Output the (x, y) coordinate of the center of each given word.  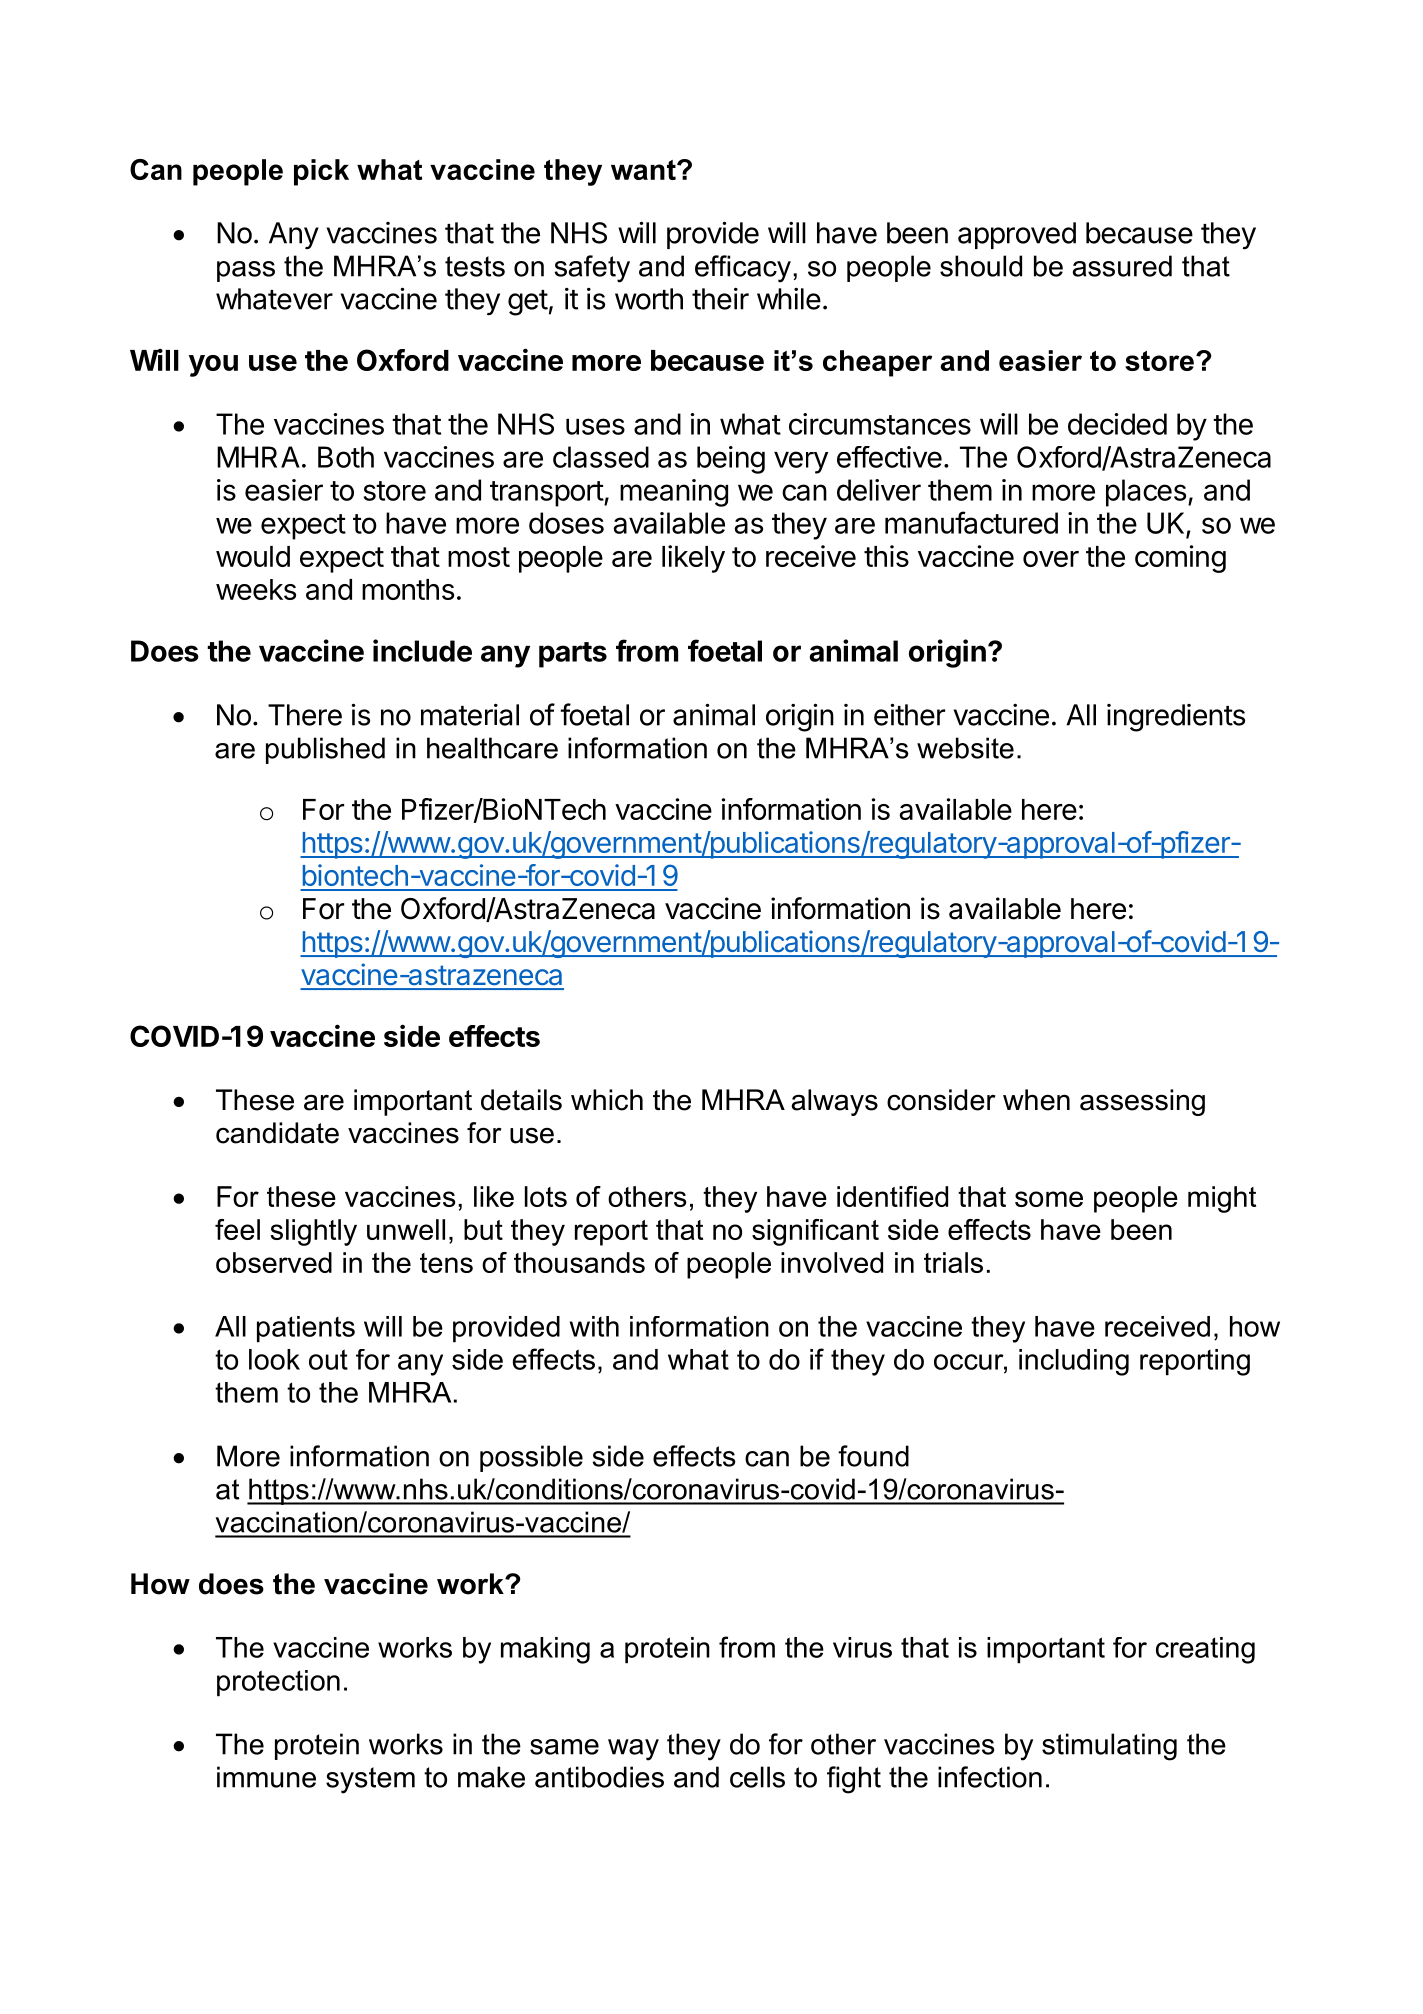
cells (757, 1777)
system (370, 1780)
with (594, 1326)
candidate (277, 1133)
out (328, 1359)
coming (1180, 559)
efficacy (743, 269)
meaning (674, 493)
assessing (1142, 1102)
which (607, 1100)
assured (1122, 266)
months (408, 589)
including (1074, 1362)
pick (321, 172)
